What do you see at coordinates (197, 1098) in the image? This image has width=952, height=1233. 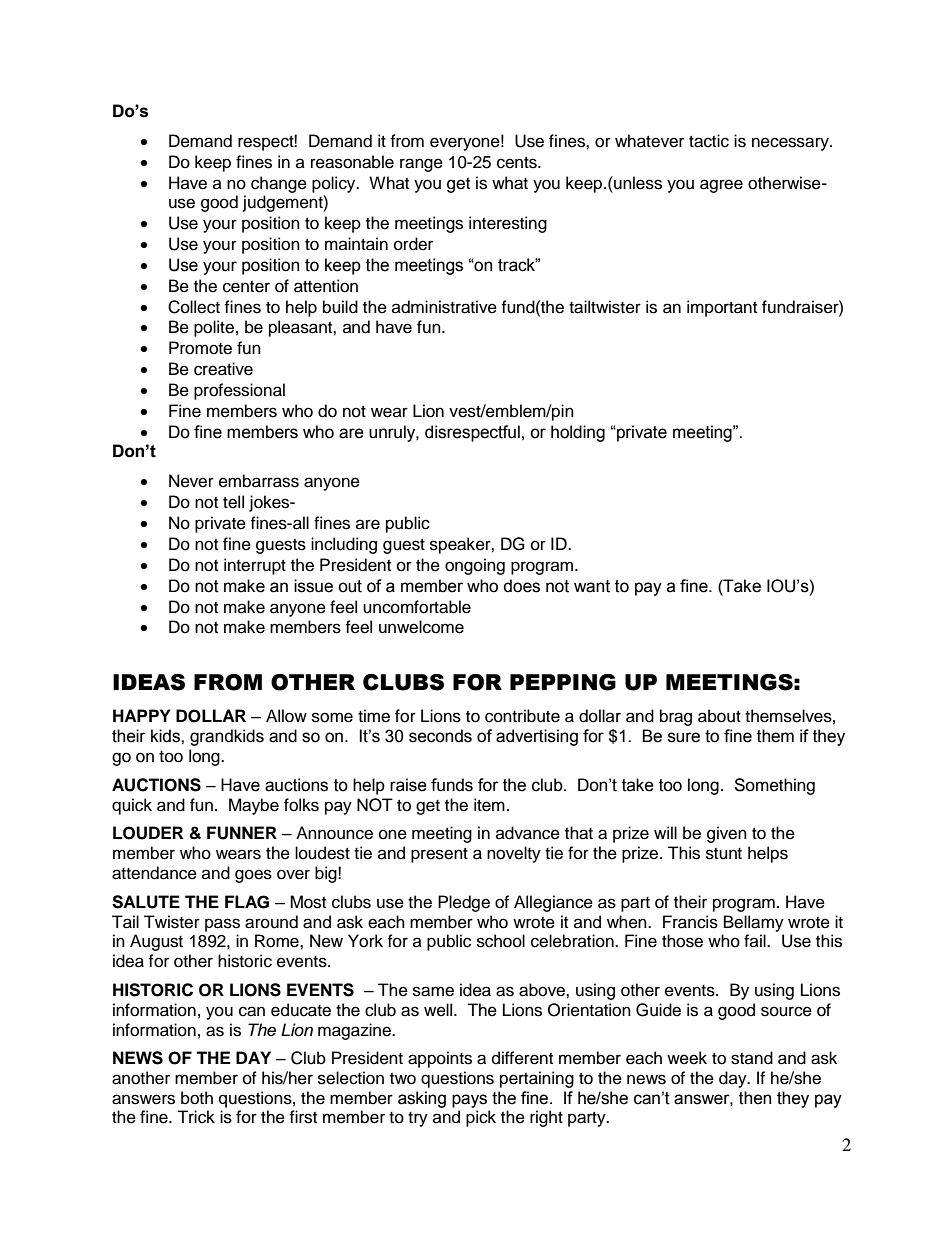 I see `both` at bounding box center [197, 1098].
